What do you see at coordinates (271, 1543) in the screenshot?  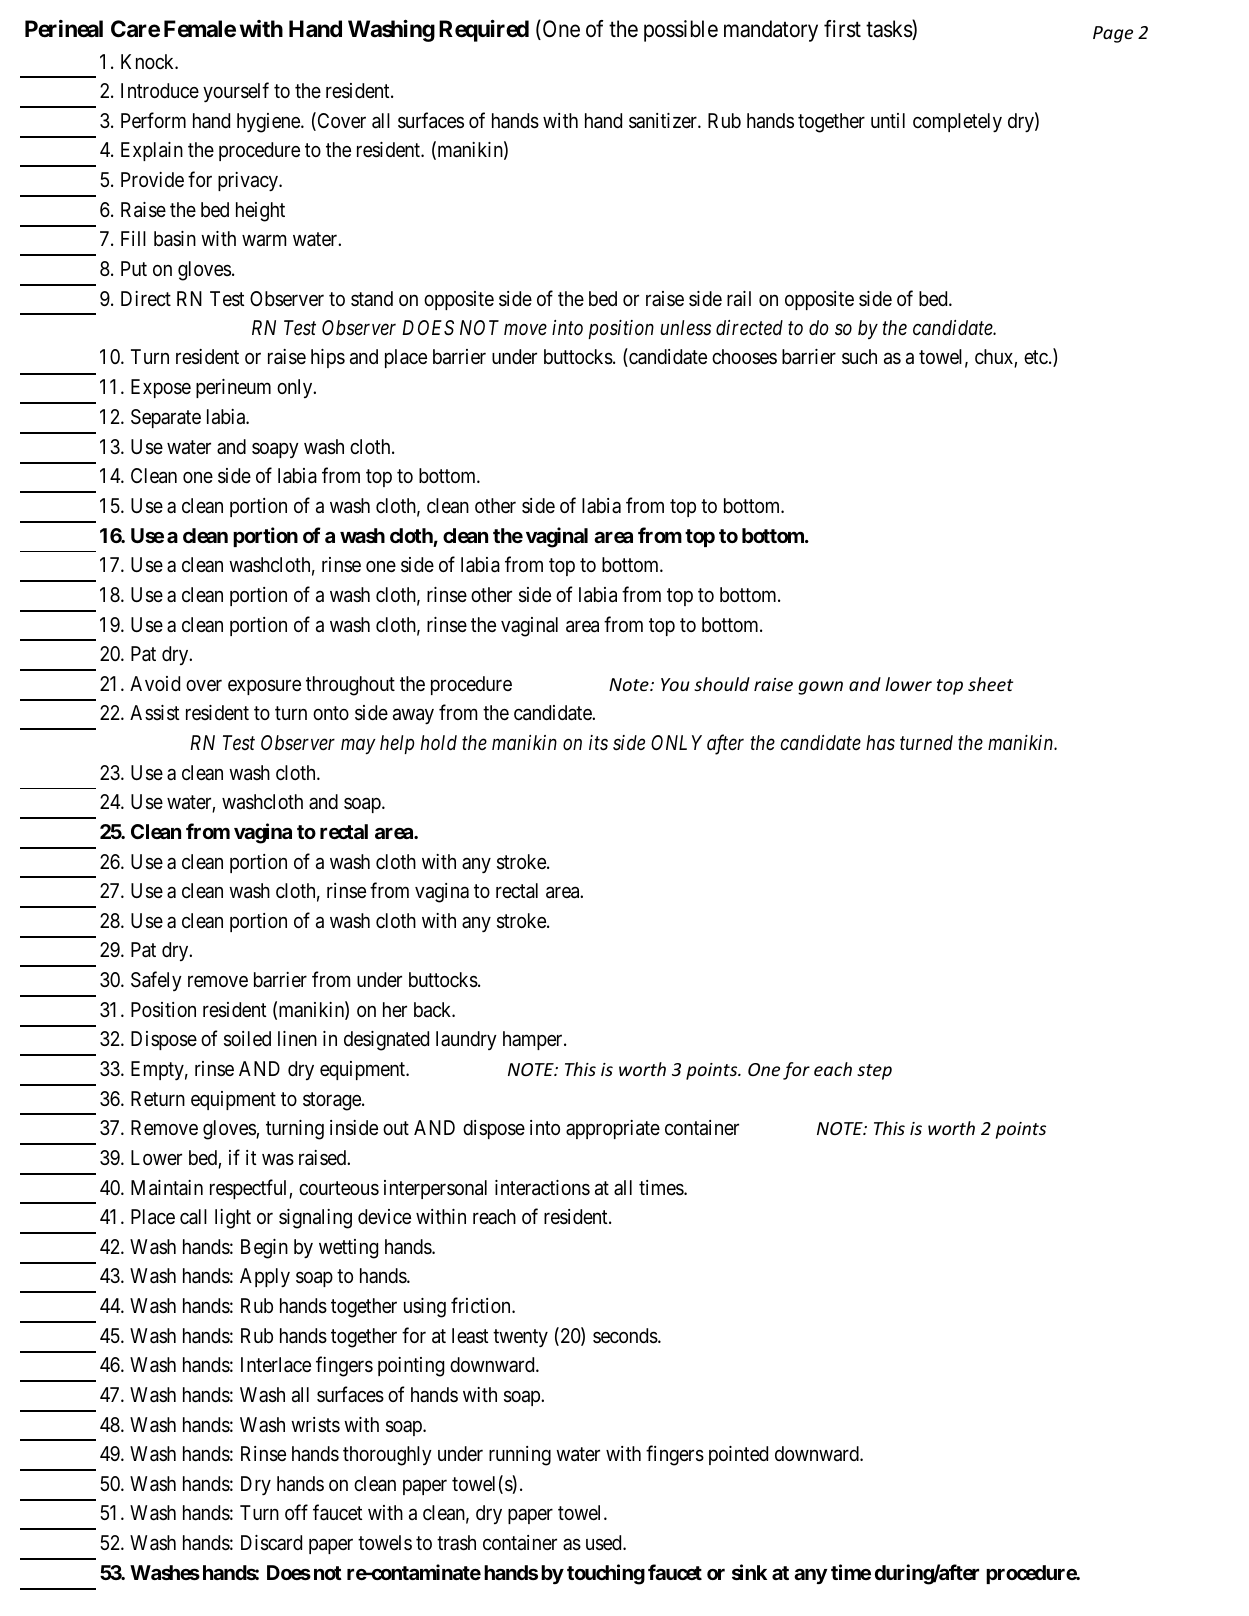 I see `Discard` at bounding box center [271, 1543].
